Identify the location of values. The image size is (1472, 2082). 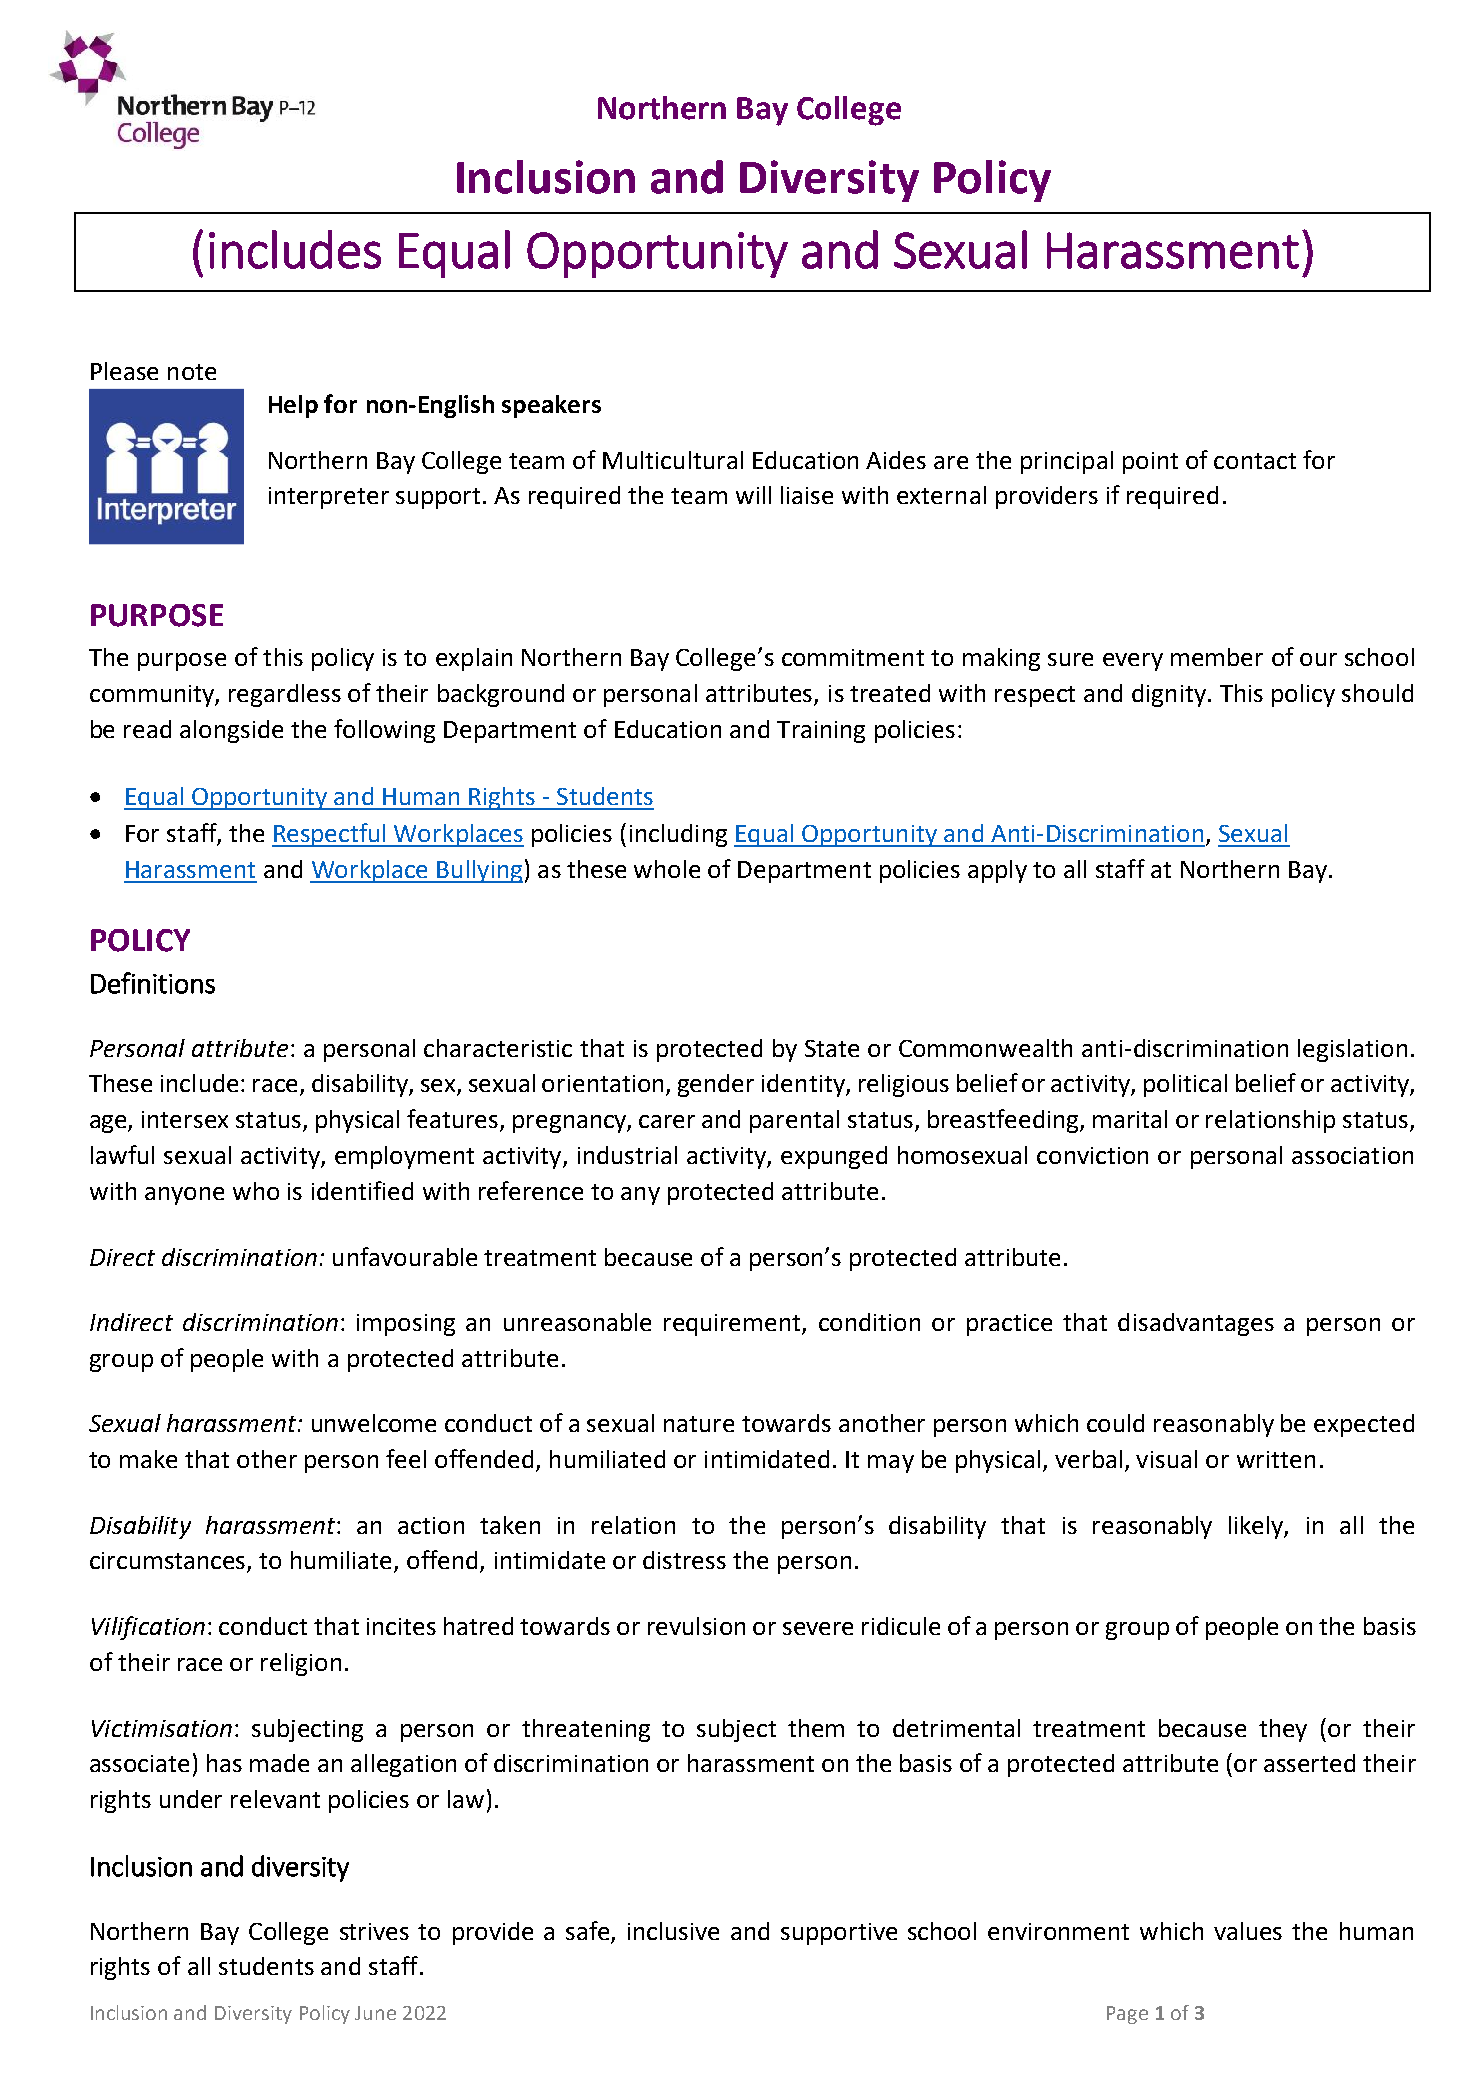
(1248, 1931).
